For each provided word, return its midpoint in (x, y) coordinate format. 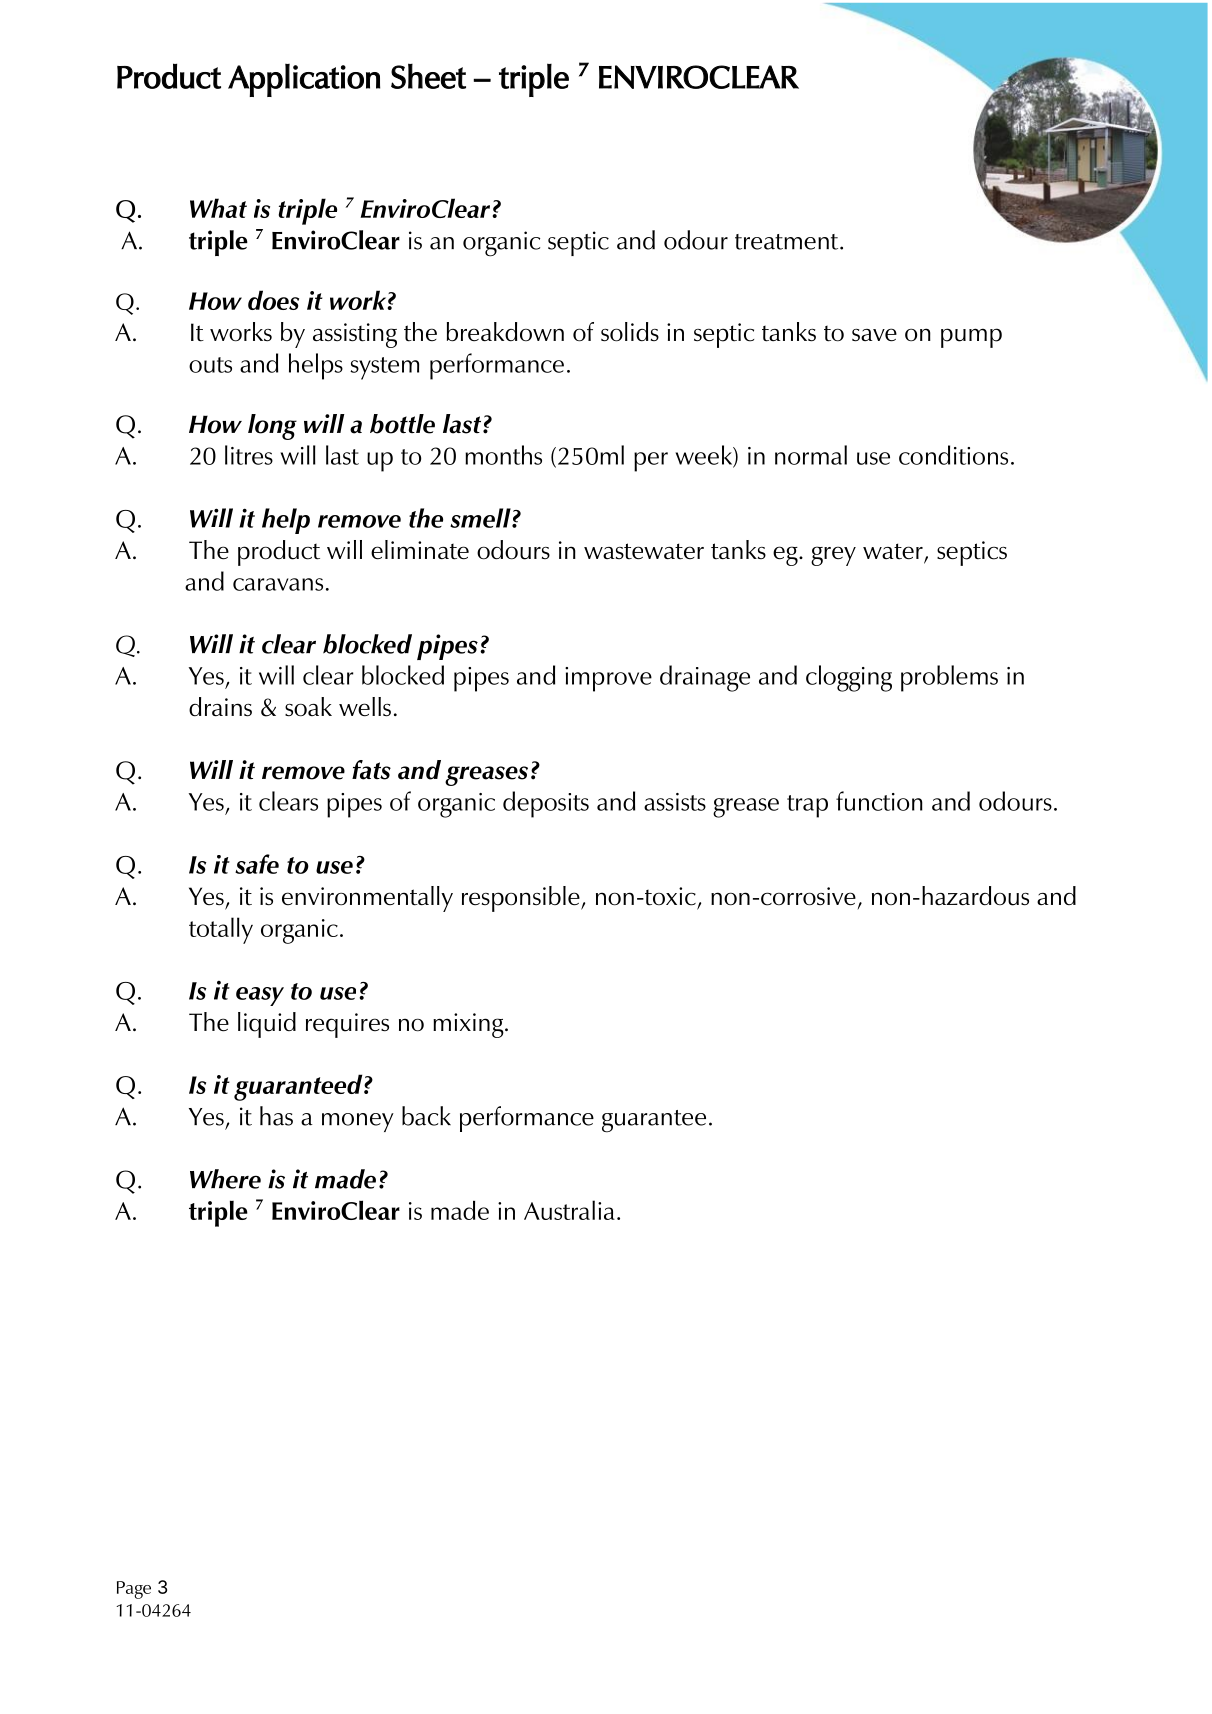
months (503, 455)
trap (807, 806)
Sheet (428, 76)
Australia (569, 1210)
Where (225, 1179)
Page (134, 1590)
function (879, 801)
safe (257, 864)
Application (304, 80)
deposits (546, 804)
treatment (788, 242)
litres (249, 455)
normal (811, 455)
